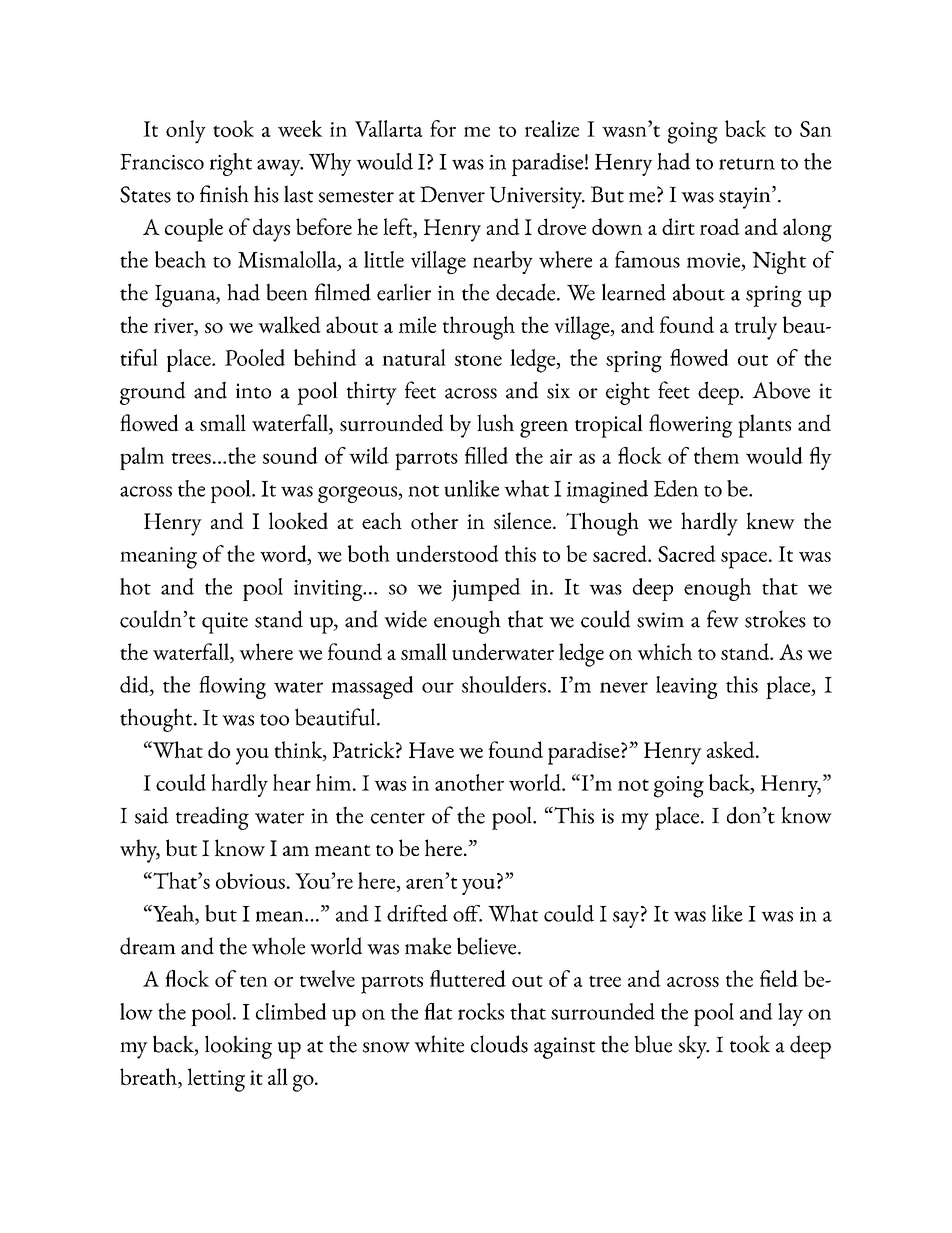 The width and height of the screenshot is (952, 1233). Describe the element at coordinates (499, 1044) in the screenshot. I see `clouds` at that location.
